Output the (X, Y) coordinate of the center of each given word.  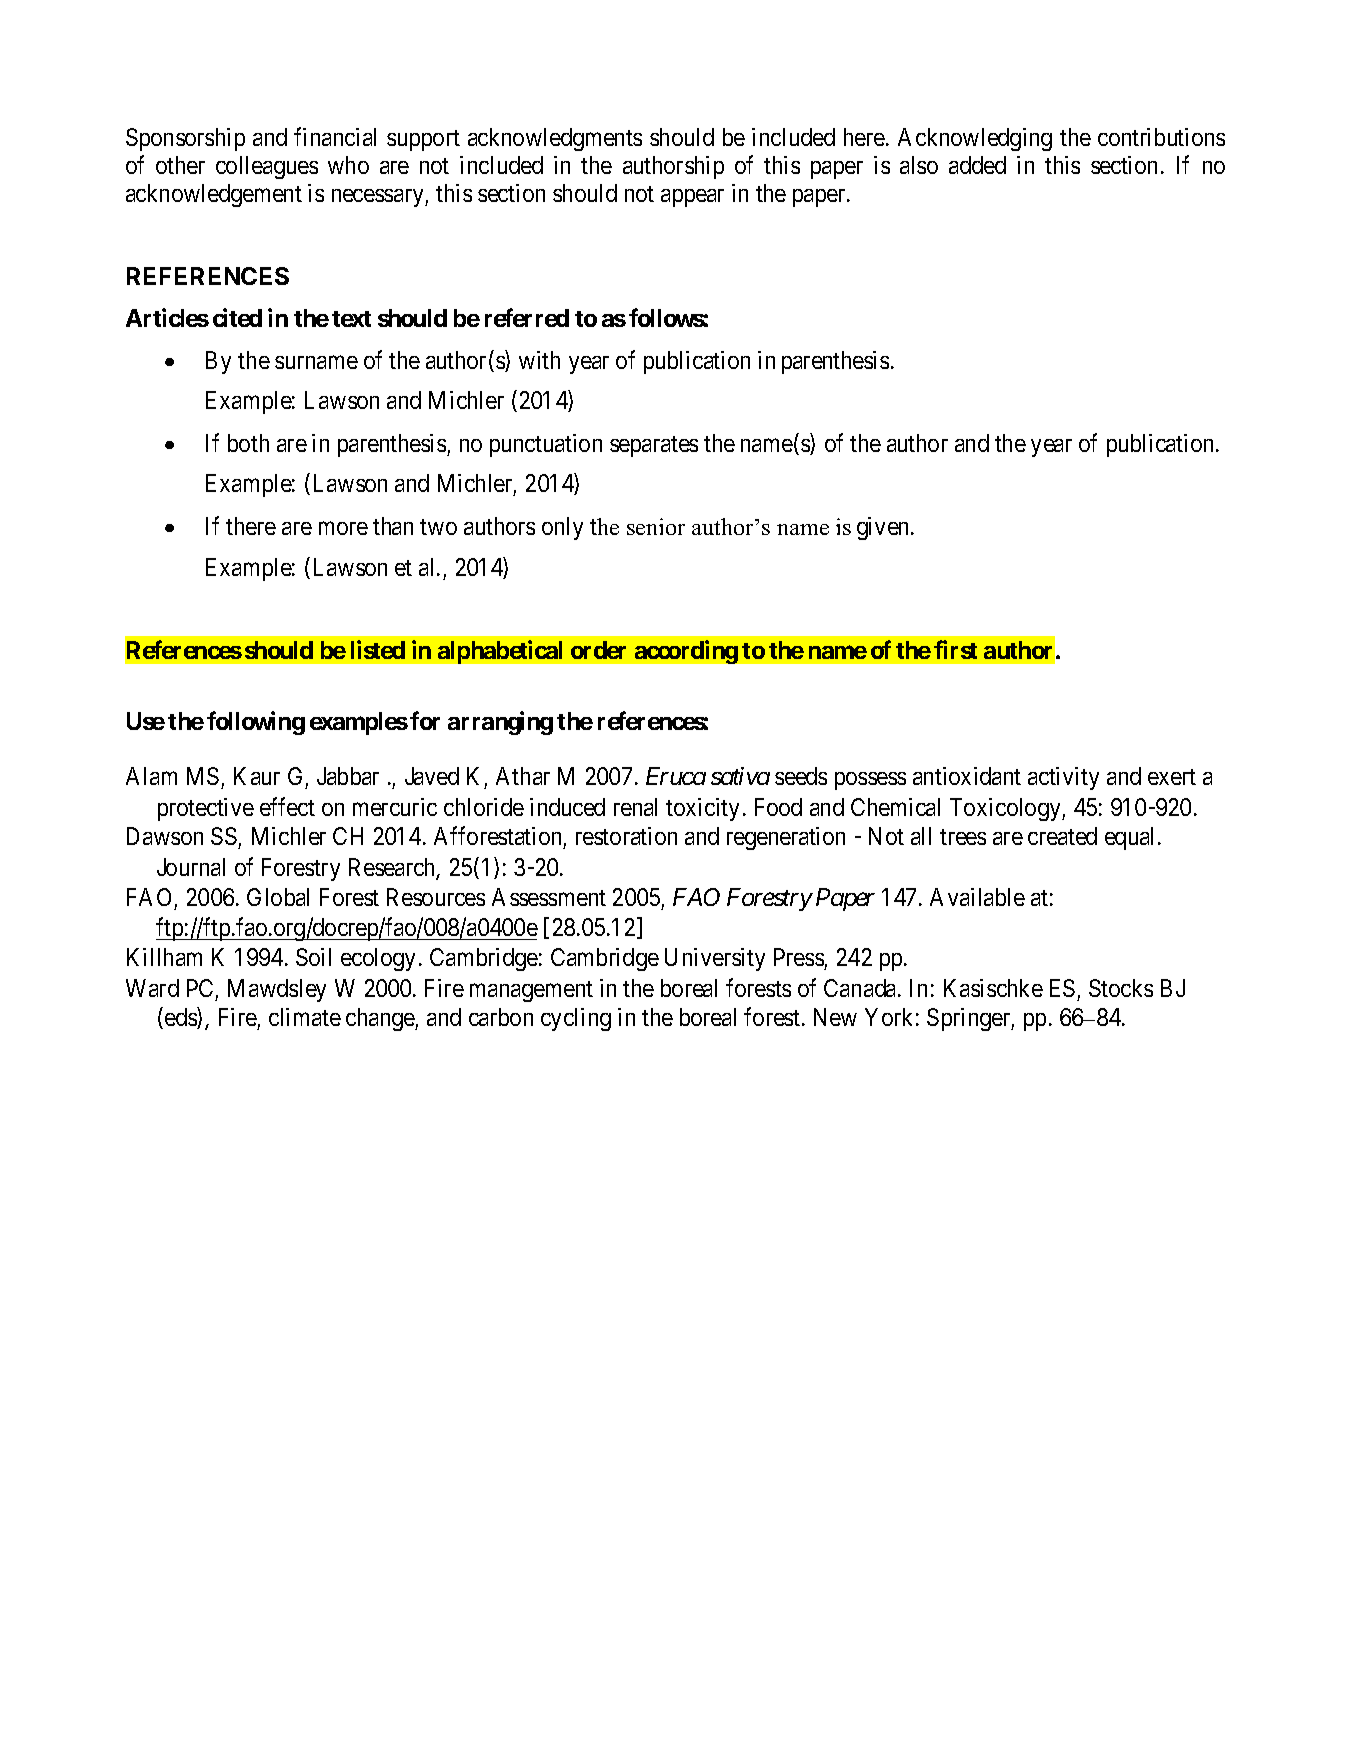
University (715, 959)
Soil (313, 957)
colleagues (267, 167)
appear (692, 198)
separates (654, 446)
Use (146, 721)
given (884, 528)
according (686, 652)
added (977, 165)
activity (1063, 778)
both (248, 443)
